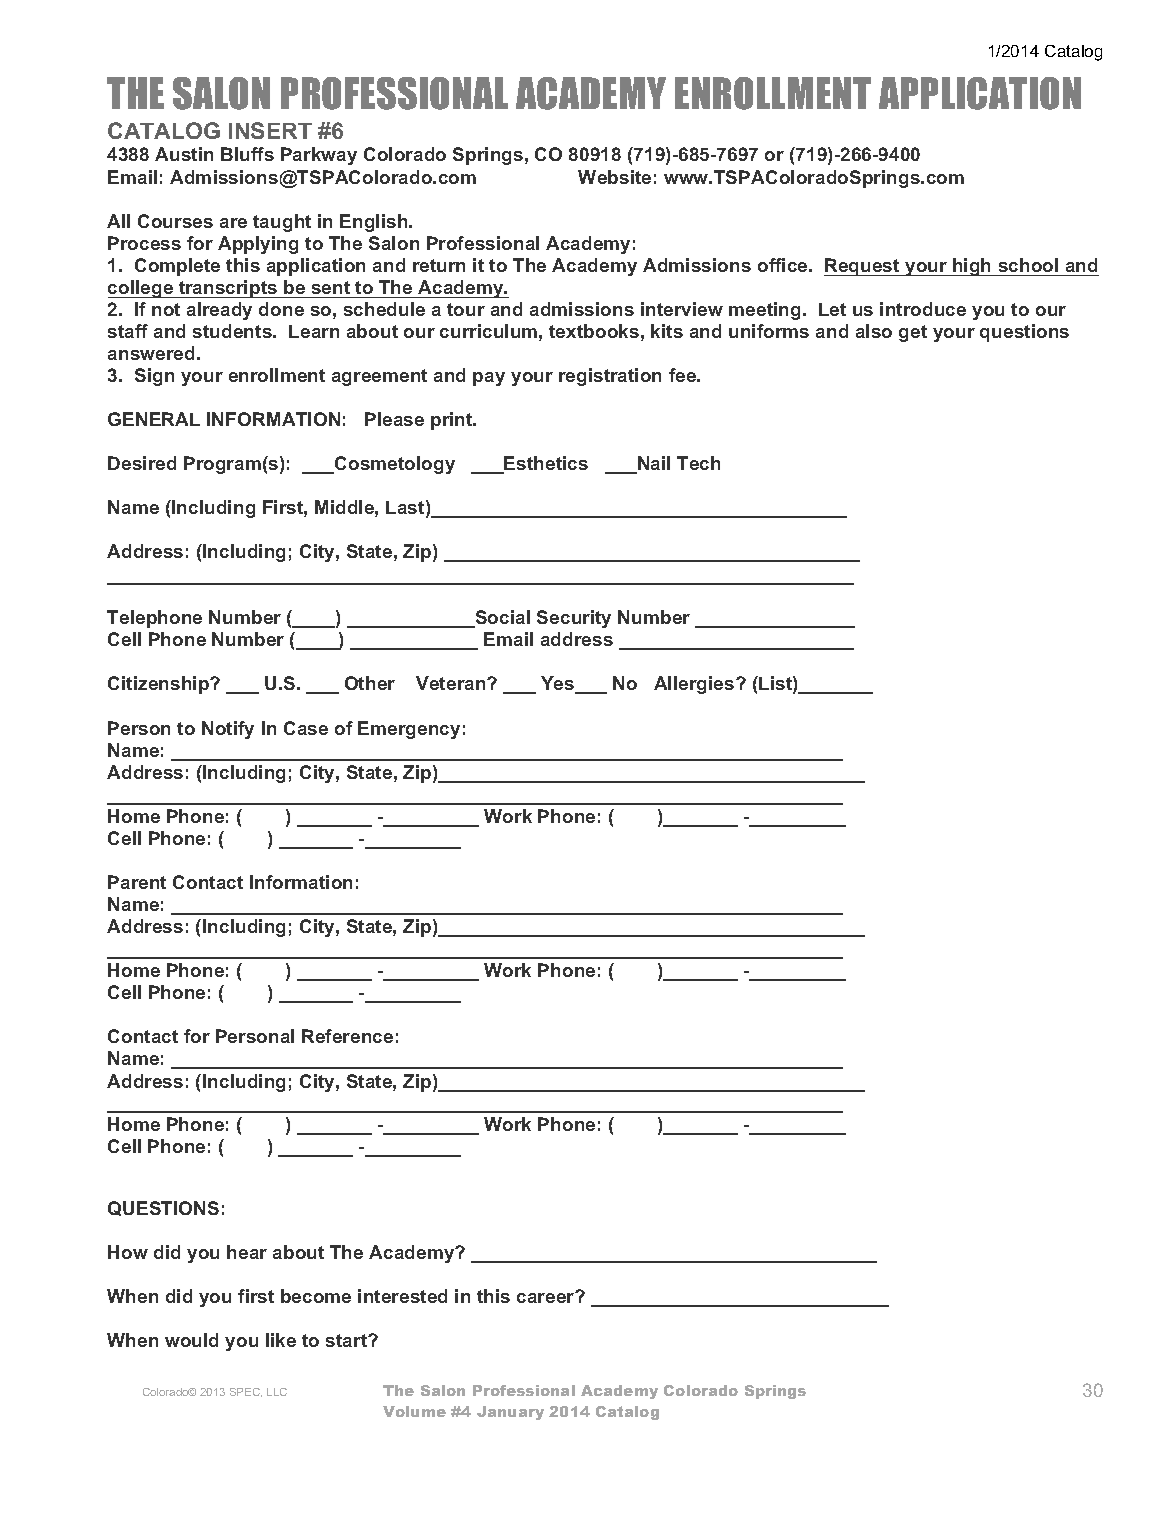  Describe the element at coordinates (228, 730) in the image. I see `Notify` at that location.
